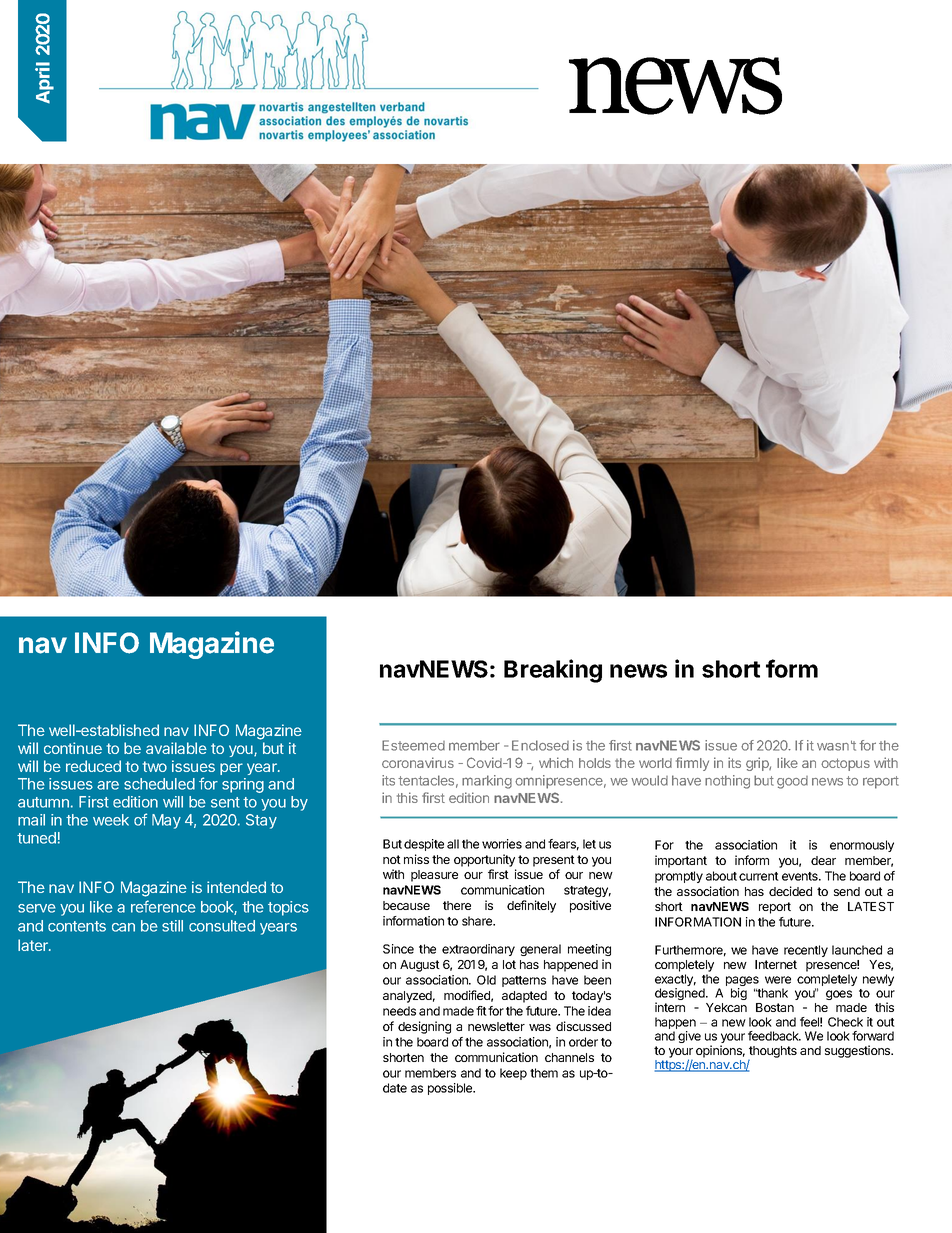 The height and width of the document is (1233, 952). Describe the element at coordinates (451, 1089) in the document. I see `possible` at that location.
